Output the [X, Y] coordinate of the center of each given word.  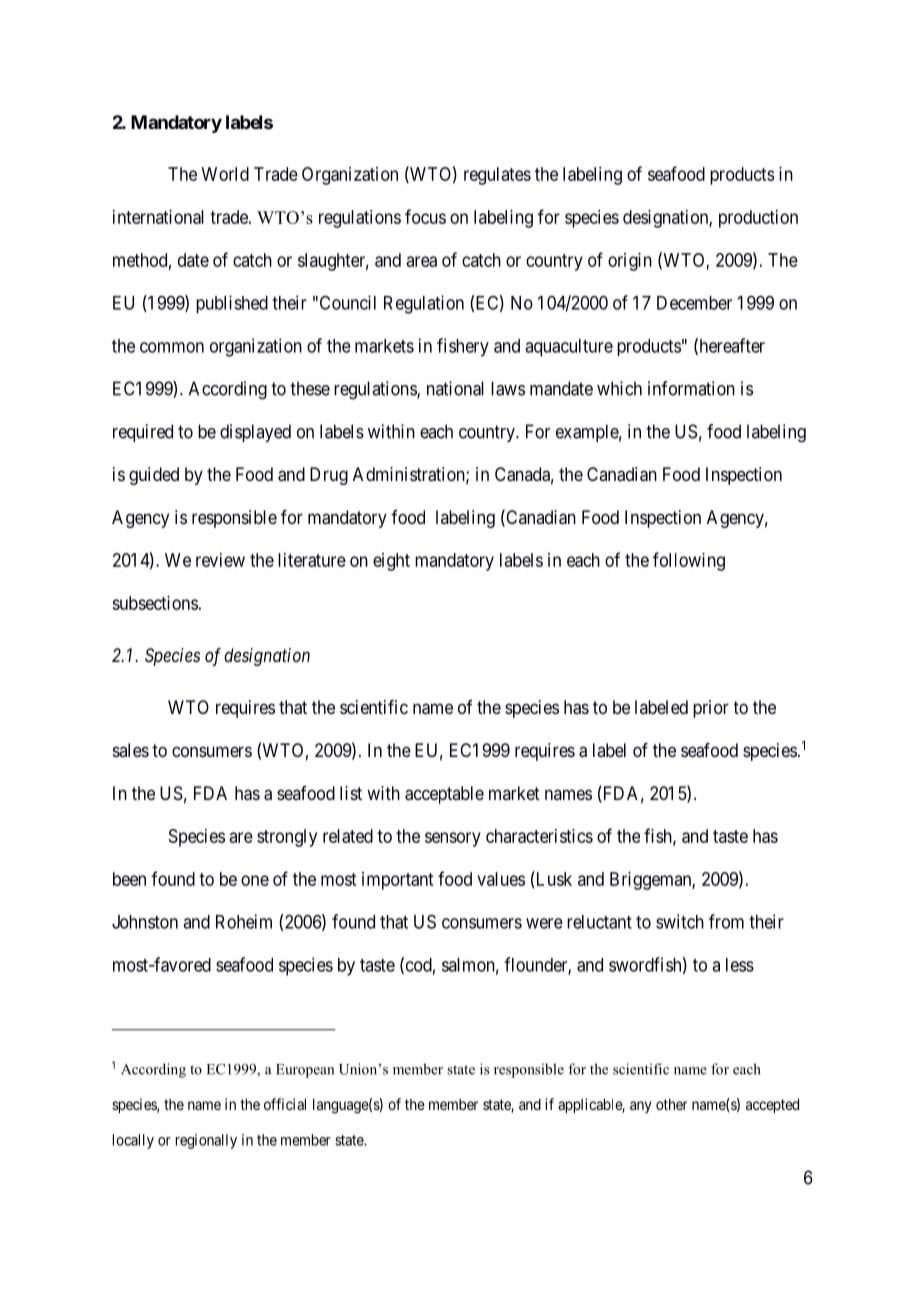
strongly [287, 838]
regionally [206, 1141]
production [758, 219]
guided [154, 476]
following [689, 561]
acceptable [444, 795]
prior [711, 709]
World [225, 174]
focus [425, 216]
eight [391, 562]
